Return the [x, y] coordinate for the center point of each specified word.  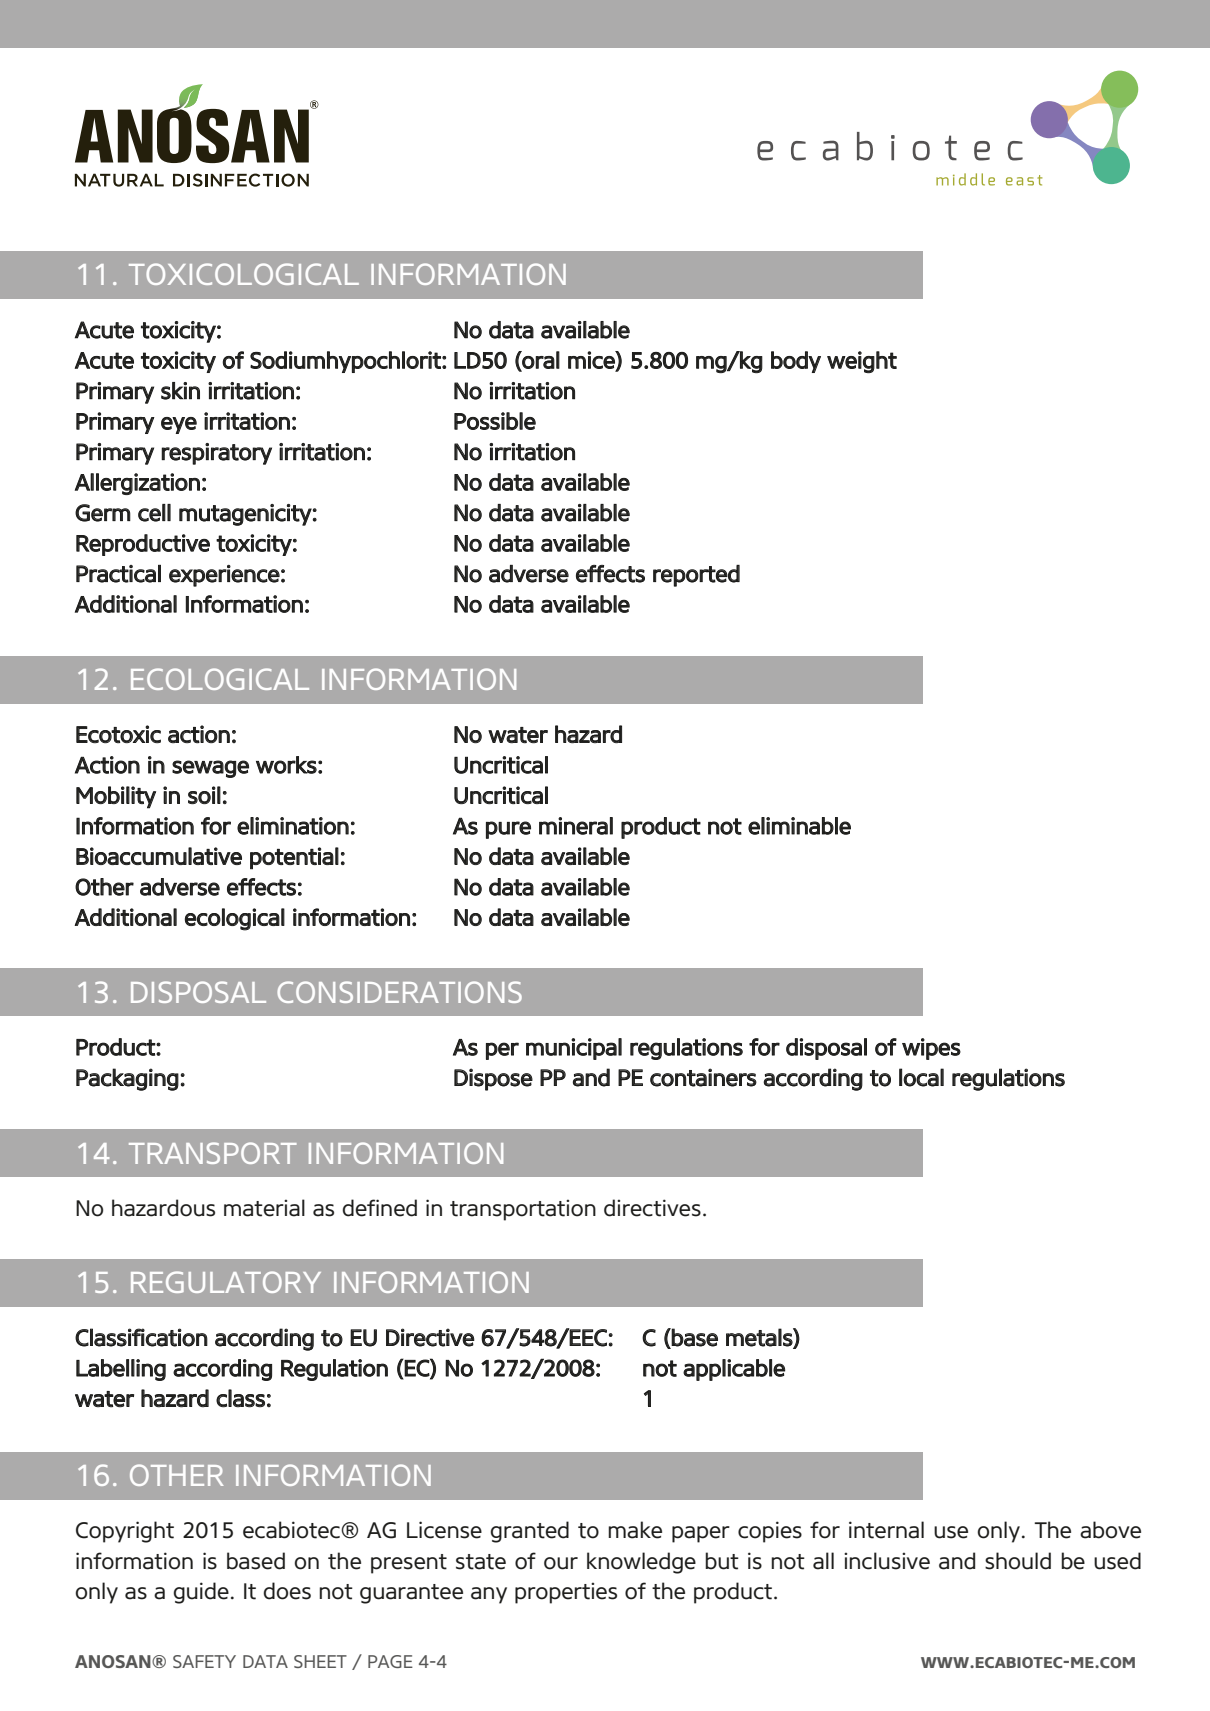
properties [566, 1593]
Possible [495, 421]
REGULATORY [226, 1282]
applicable [734, 1370]
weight [862, 362]
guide [201, 1593]
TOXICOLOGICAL [244, 274]
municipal [574, 1049]
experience [224, 576]
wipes [931, 1049]
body [796, 362]
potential [294, 858]
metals [760, 1338]
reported [696, 576]
